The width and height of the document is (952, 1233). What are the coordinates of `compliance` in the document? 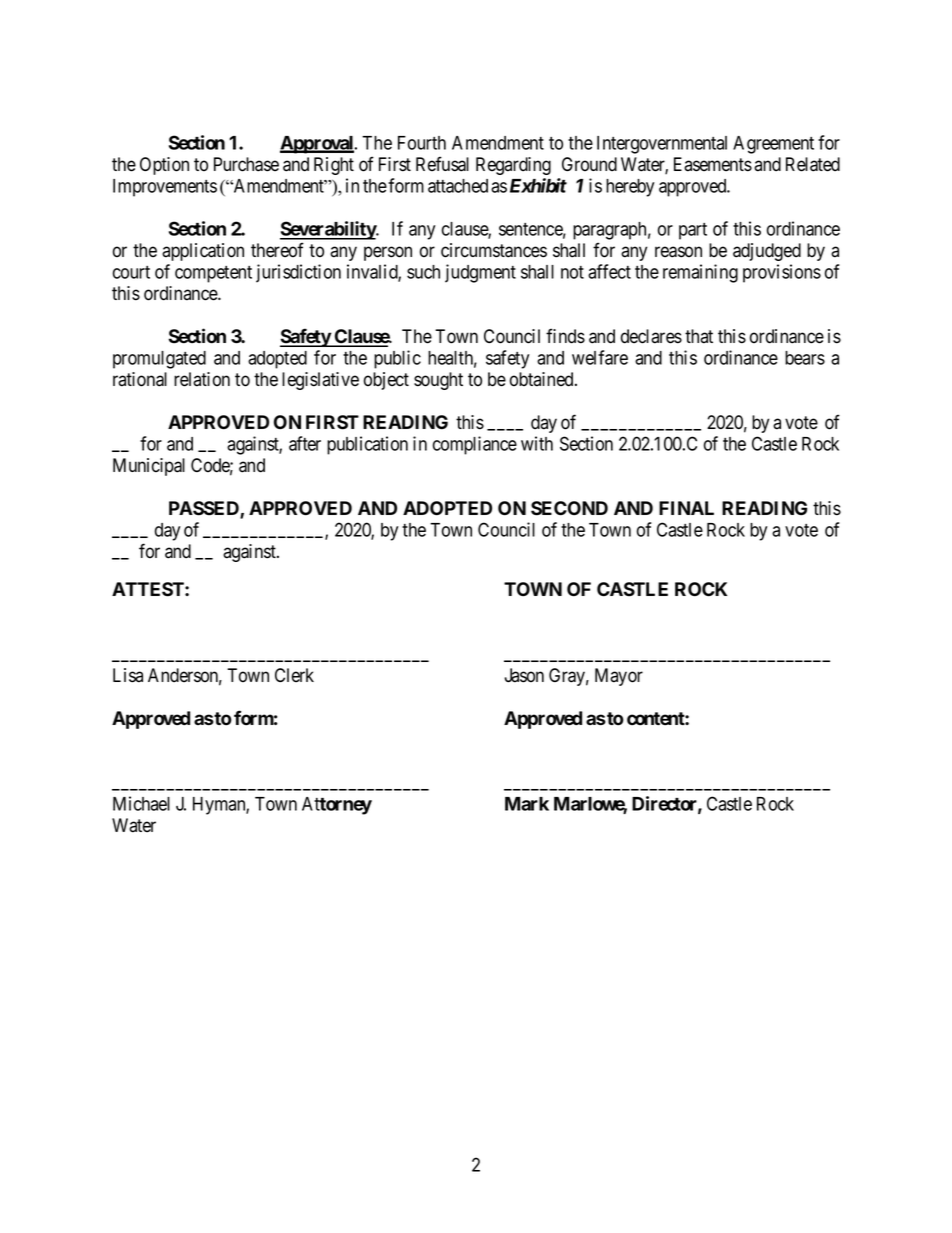 It's located at (475, 445).
